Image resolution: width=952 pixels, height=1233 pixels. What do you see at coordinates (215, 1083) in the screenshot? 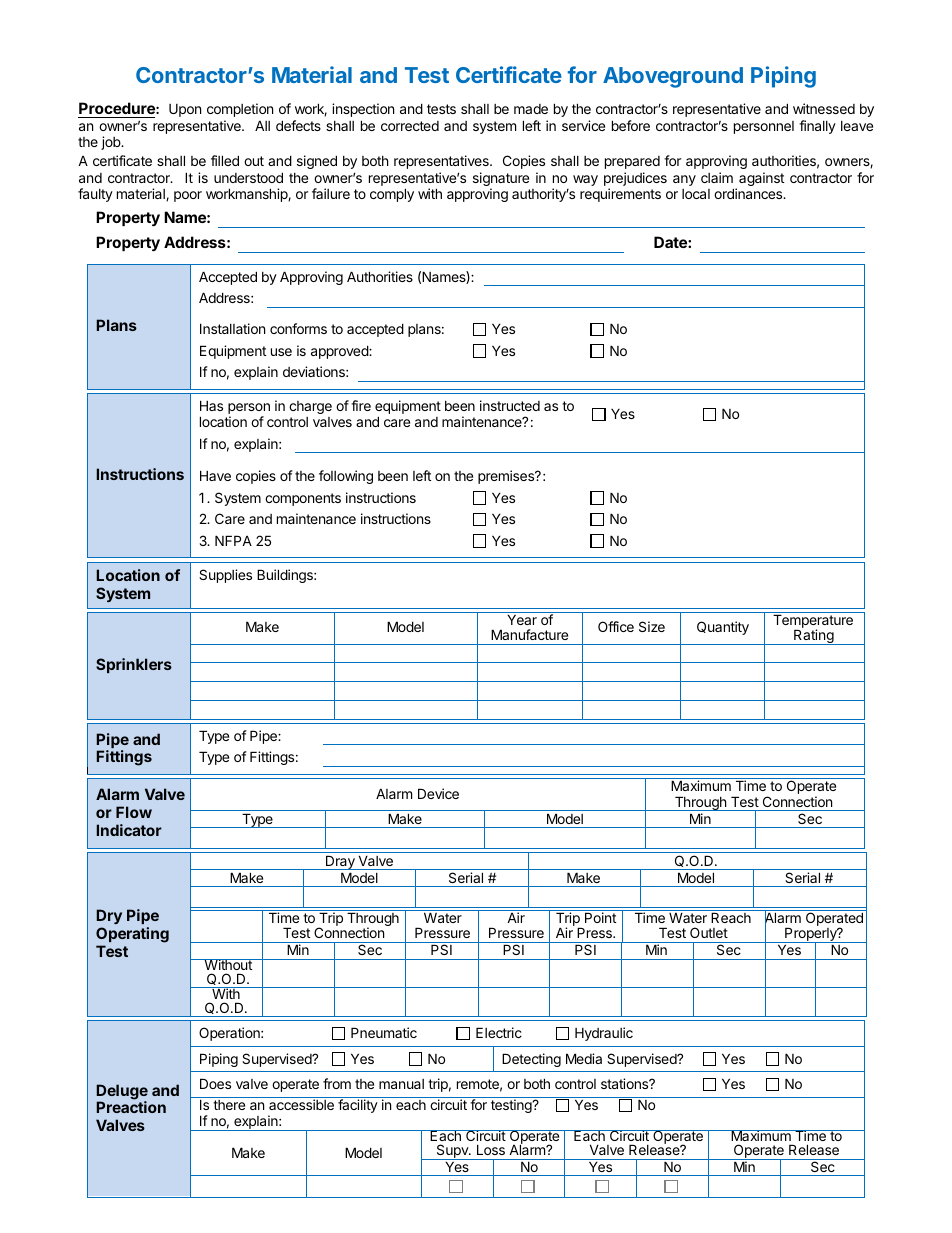
I see `Does` at bounding box center [215, 1083].
